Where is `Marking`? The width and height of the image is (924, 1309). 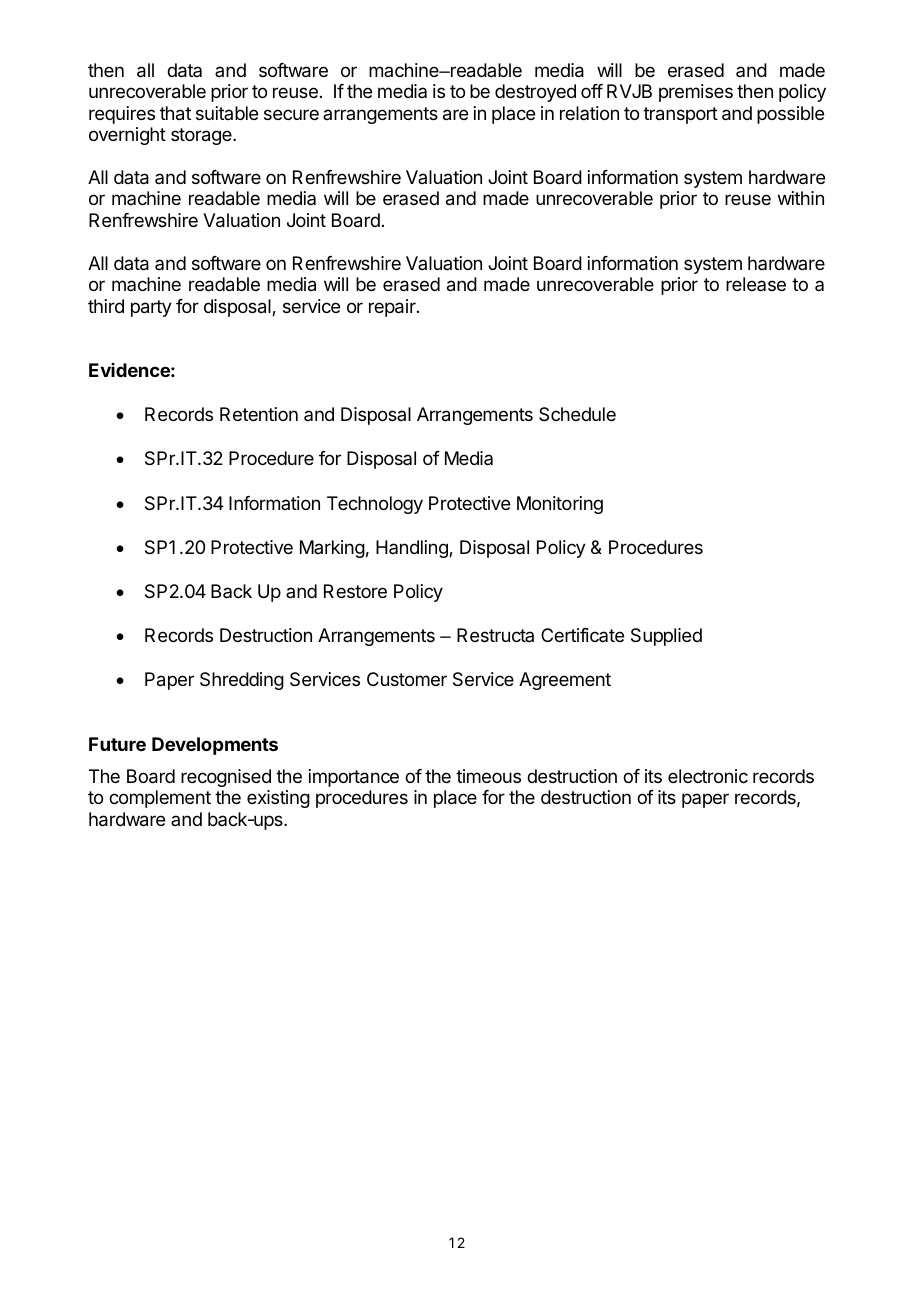
Marking is located at coordinates (332, 549).
